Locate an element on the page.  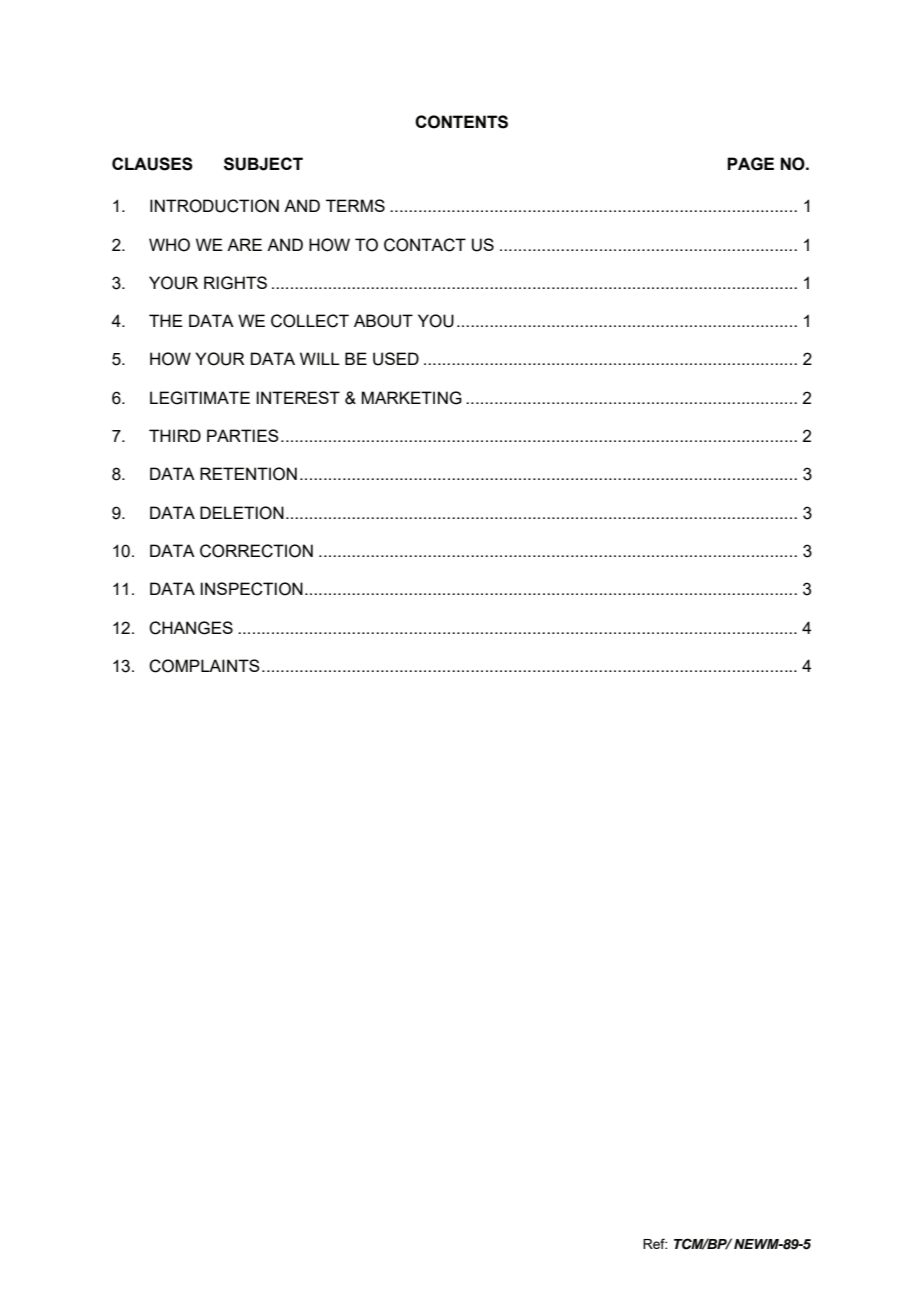
PAGE is located at coordinates (750, 164).
